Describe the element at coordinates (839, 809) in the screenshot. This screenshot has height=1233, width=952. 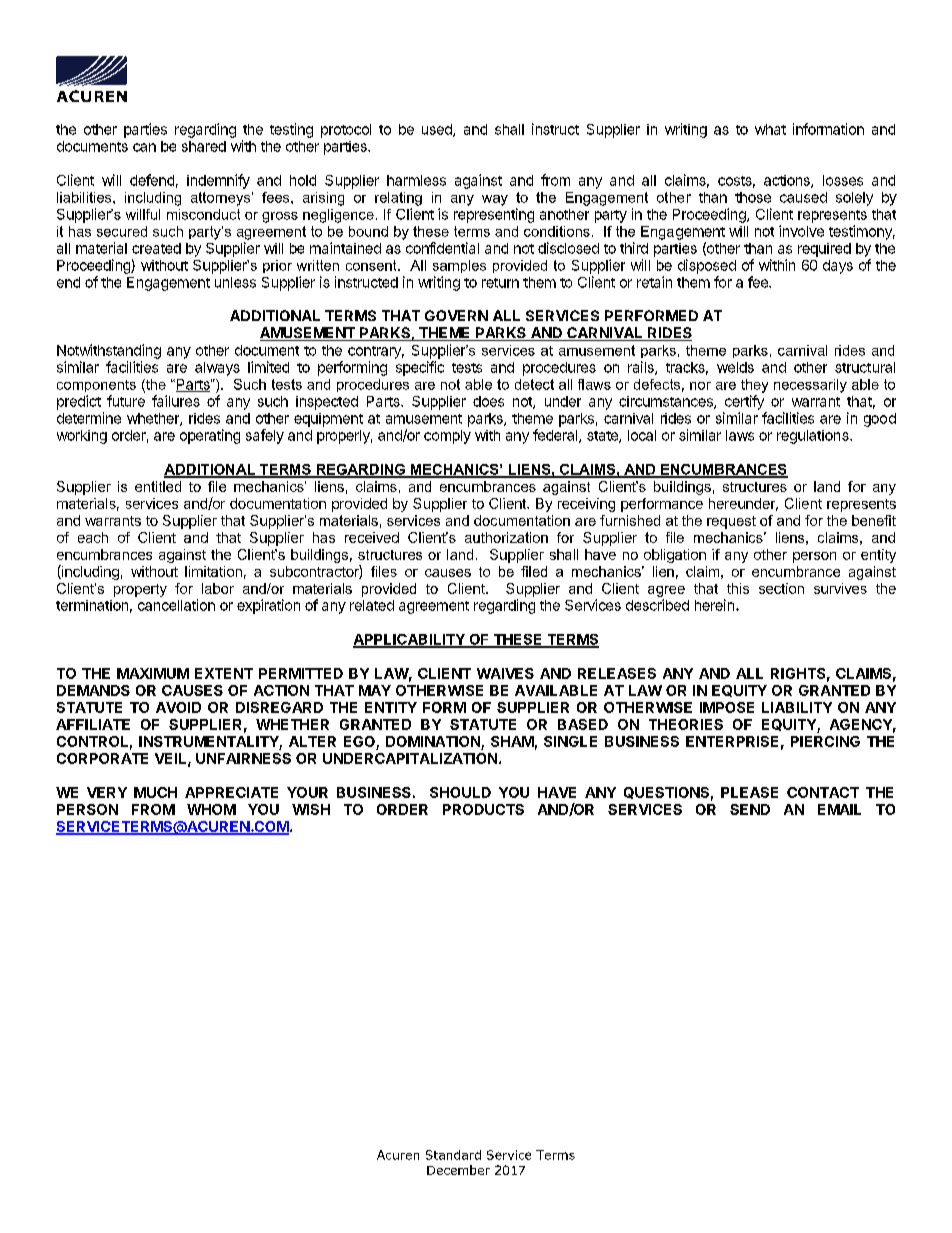
I see `EMAIL` at that location.
